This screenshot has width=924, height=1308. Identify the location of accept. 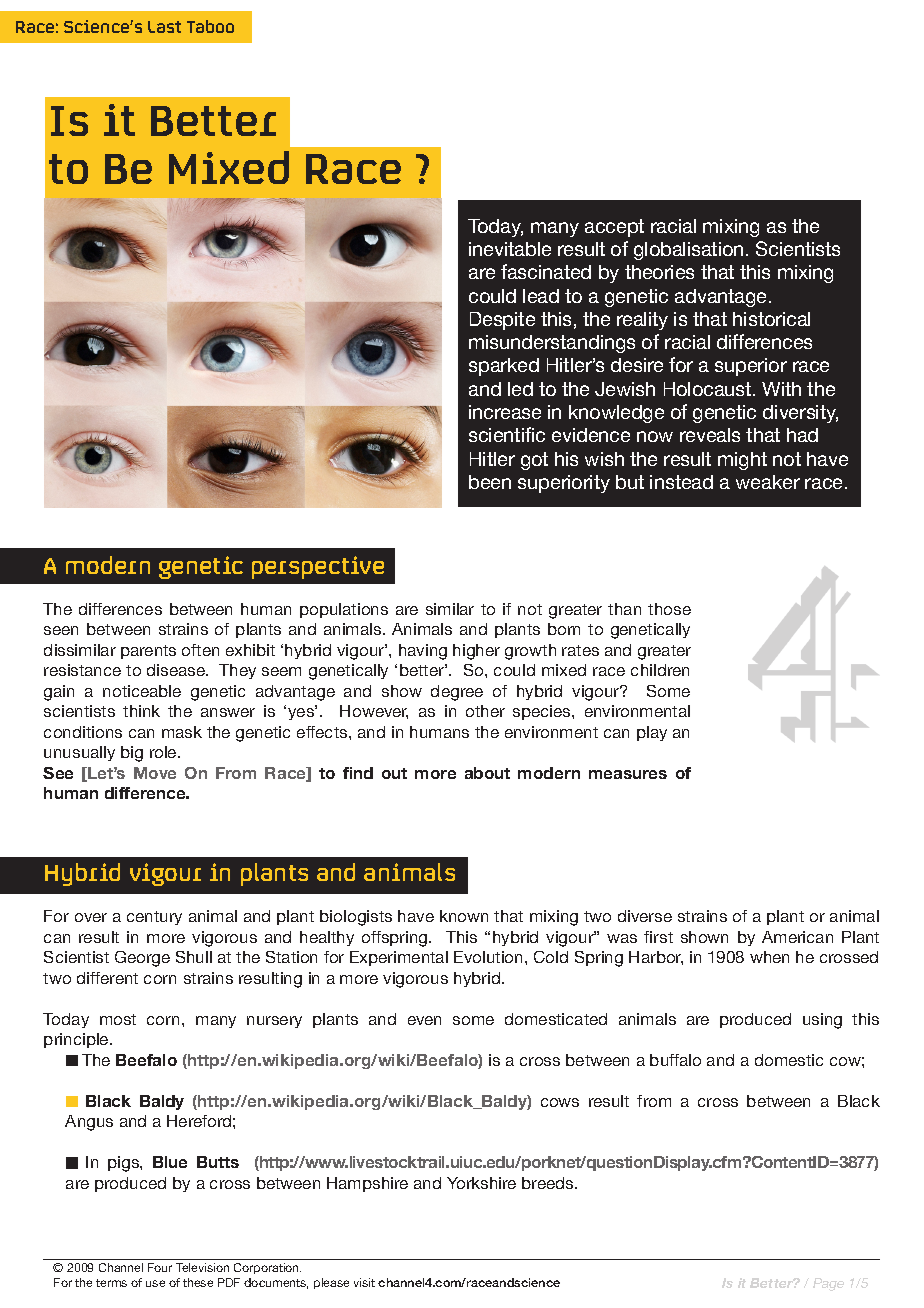
(614, 228).
